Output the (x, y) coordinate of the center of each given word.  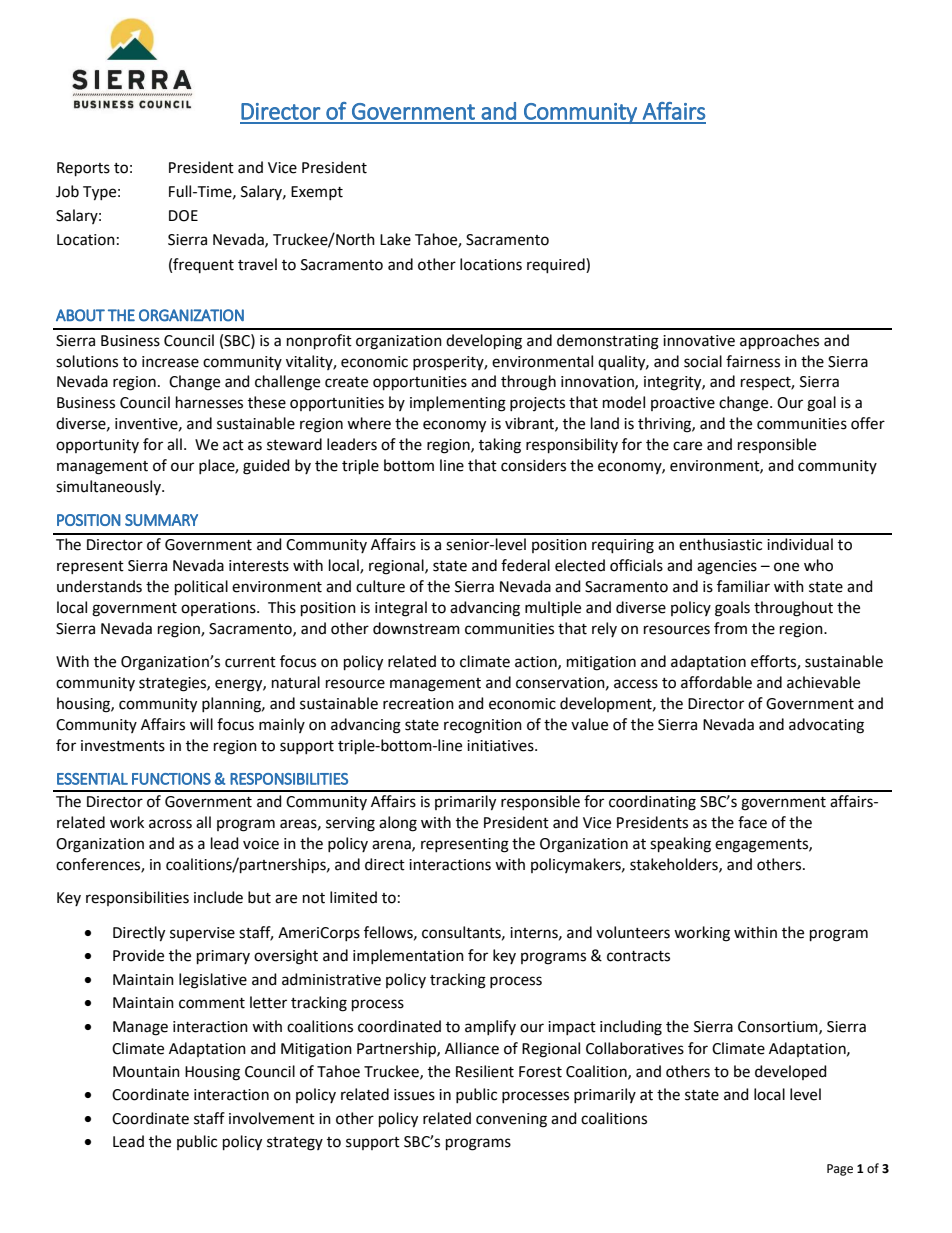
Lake (395, 239)
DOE (183, 216)
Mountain (146, 1072)
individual (800, 544)
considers (533, 465)
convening (511, 1120)
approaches (779, 341)
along (398, 824)
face (752, 822)
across (170, 824)
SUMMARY (161, 520)
